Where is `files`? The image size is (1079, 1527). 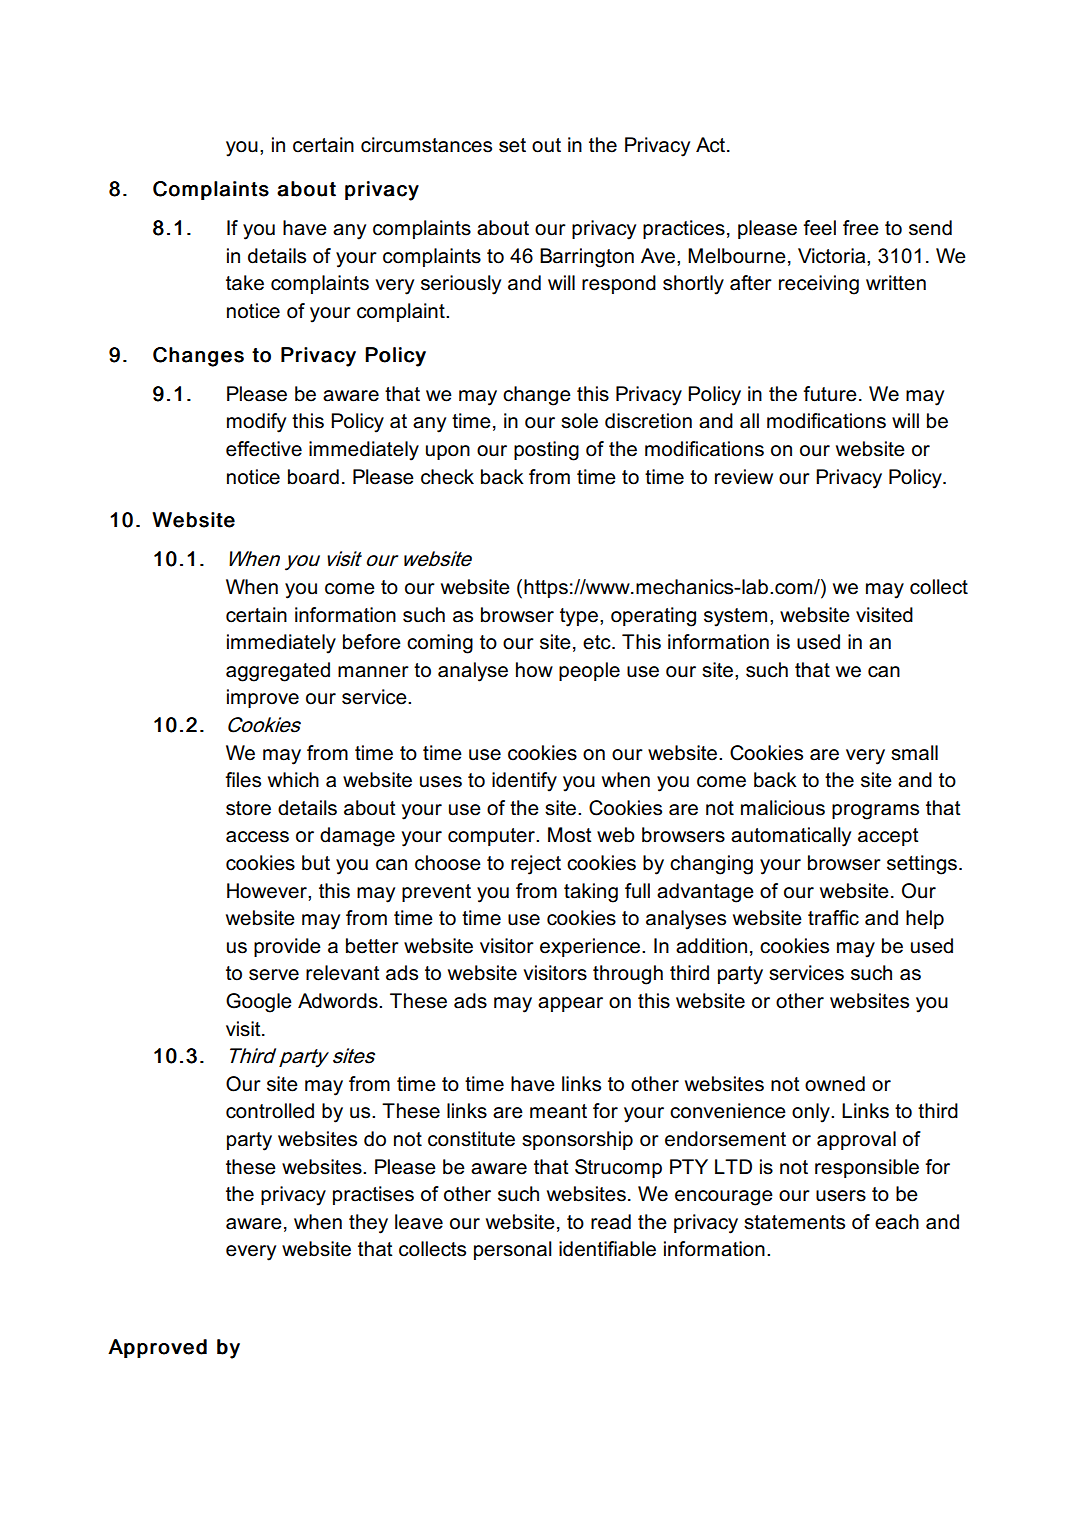 files is located at coordinates (243, 780).
